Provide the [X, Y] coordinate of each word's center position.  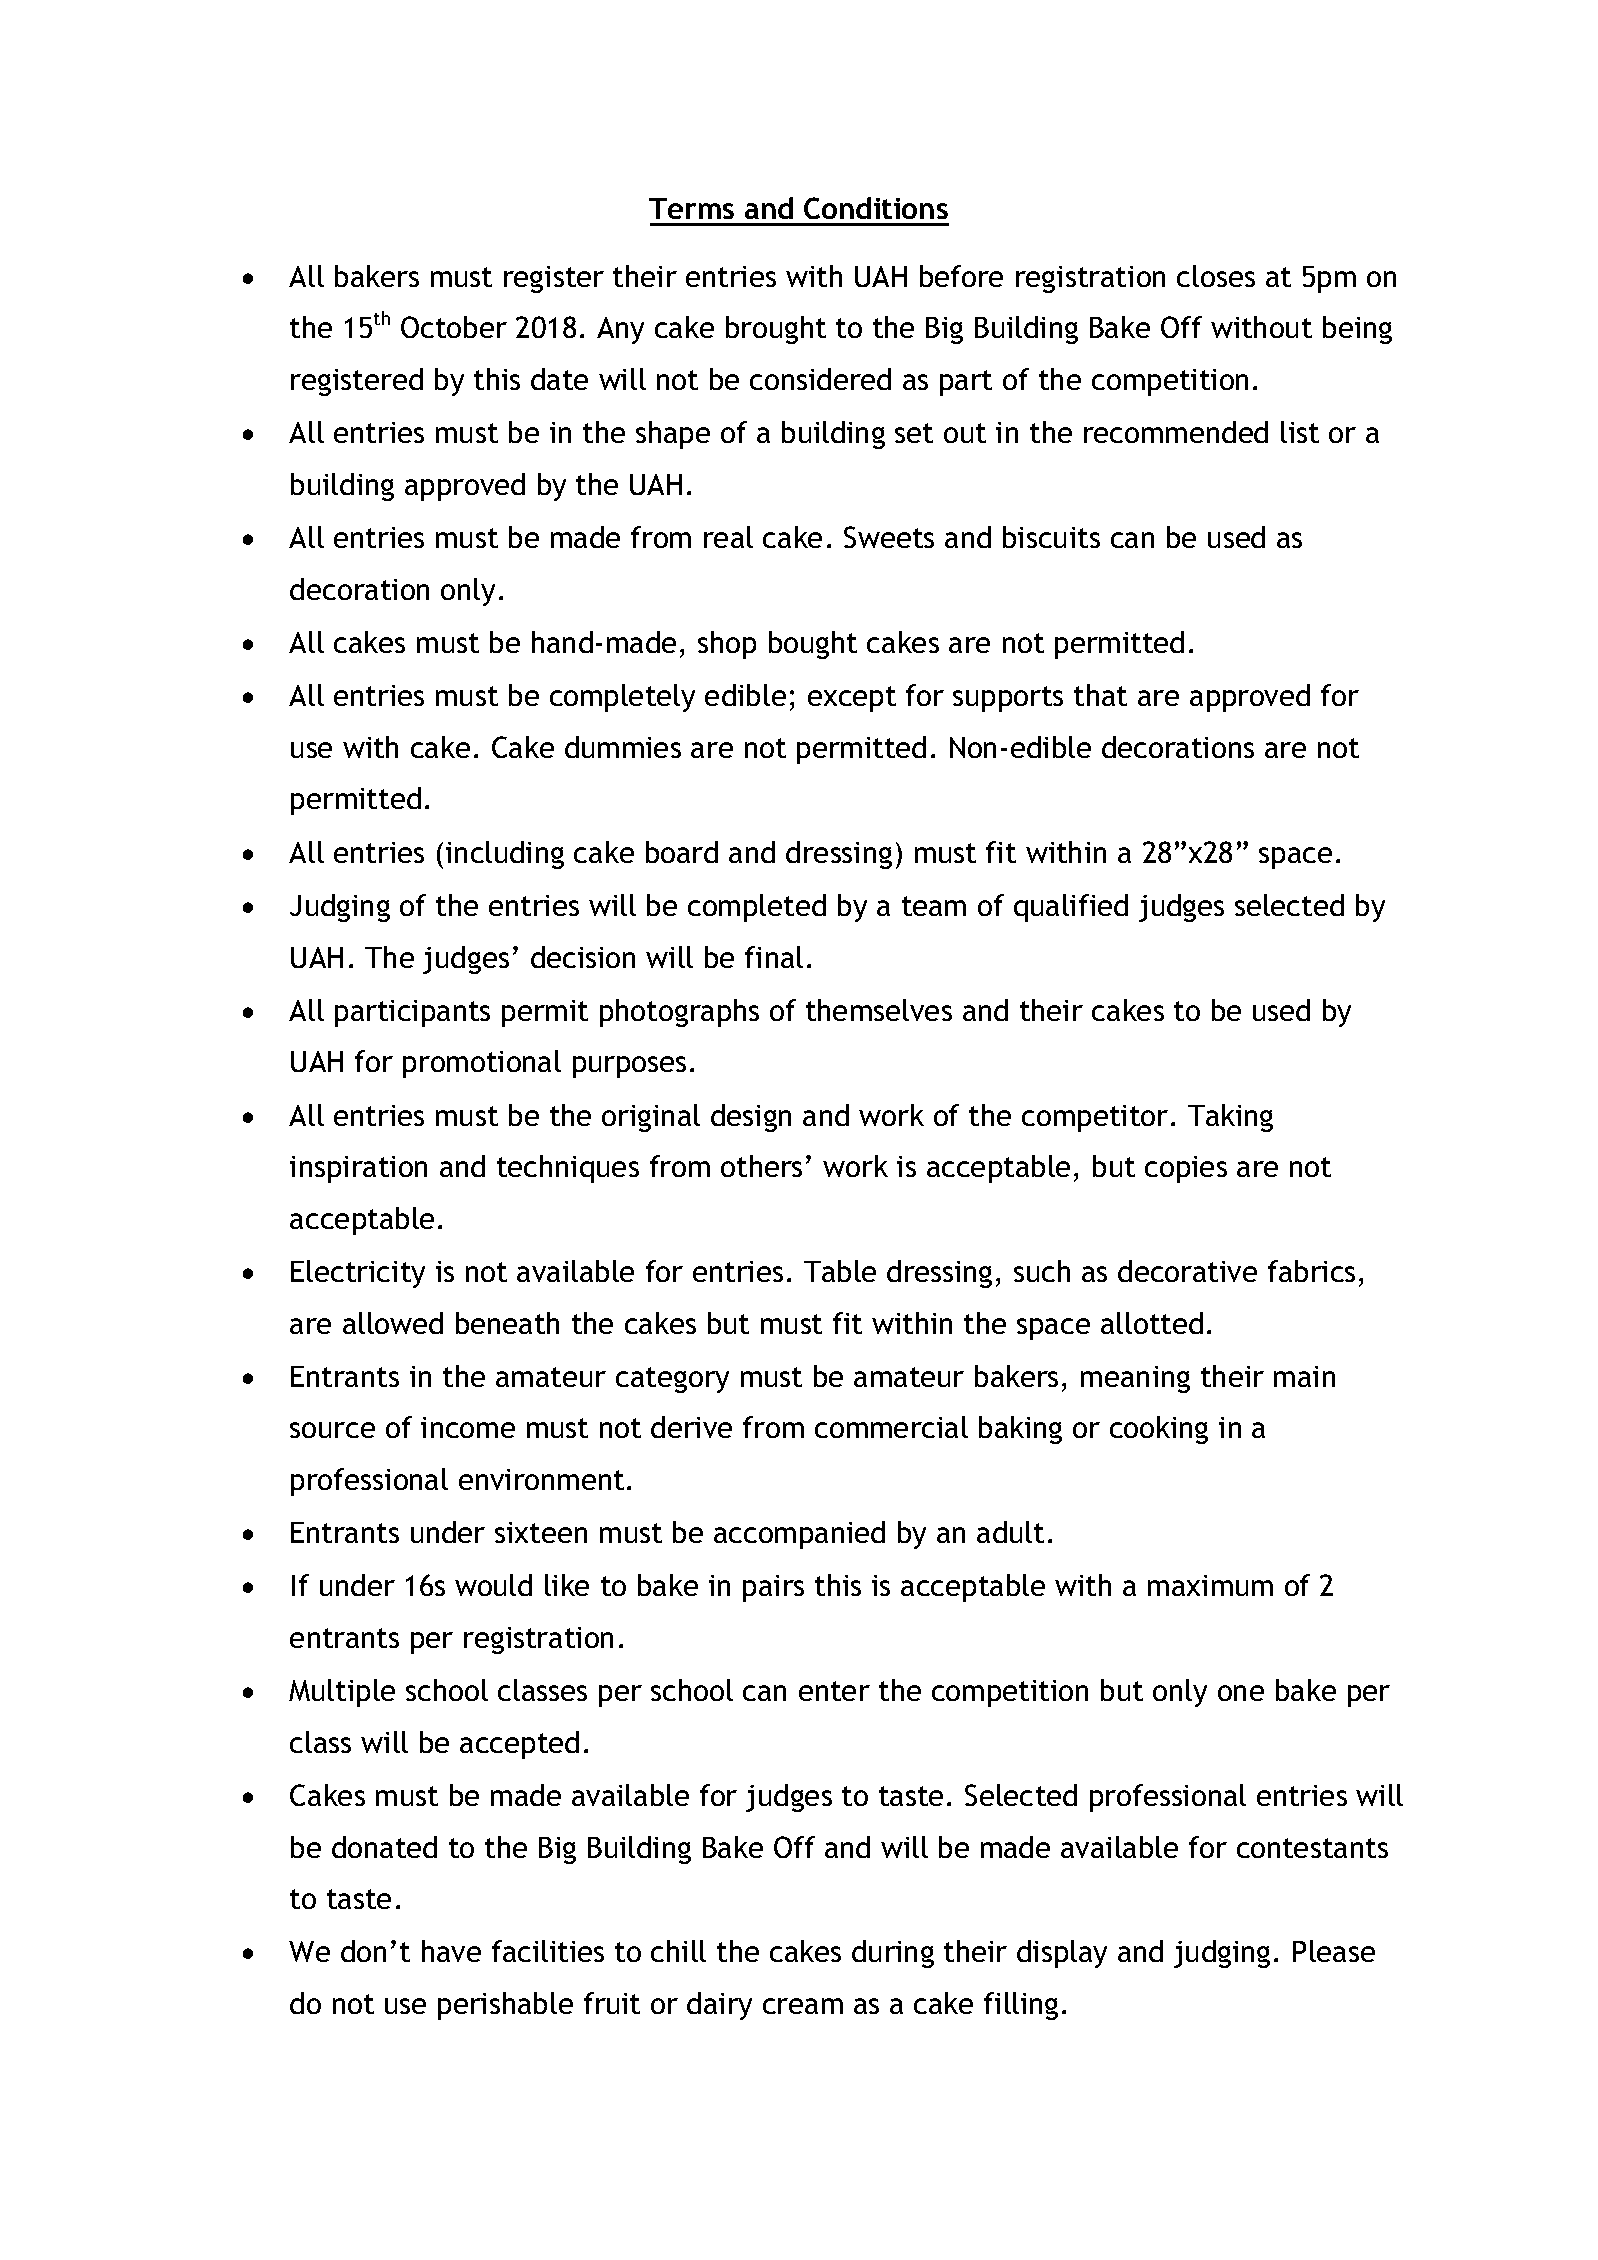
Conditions [876, 208]
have [451, 1951]
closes [1216, 276]
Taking [1230, 1118]
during [893, 1954]
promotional [482, 1064]
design [751, 1118]
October [454, 327]
